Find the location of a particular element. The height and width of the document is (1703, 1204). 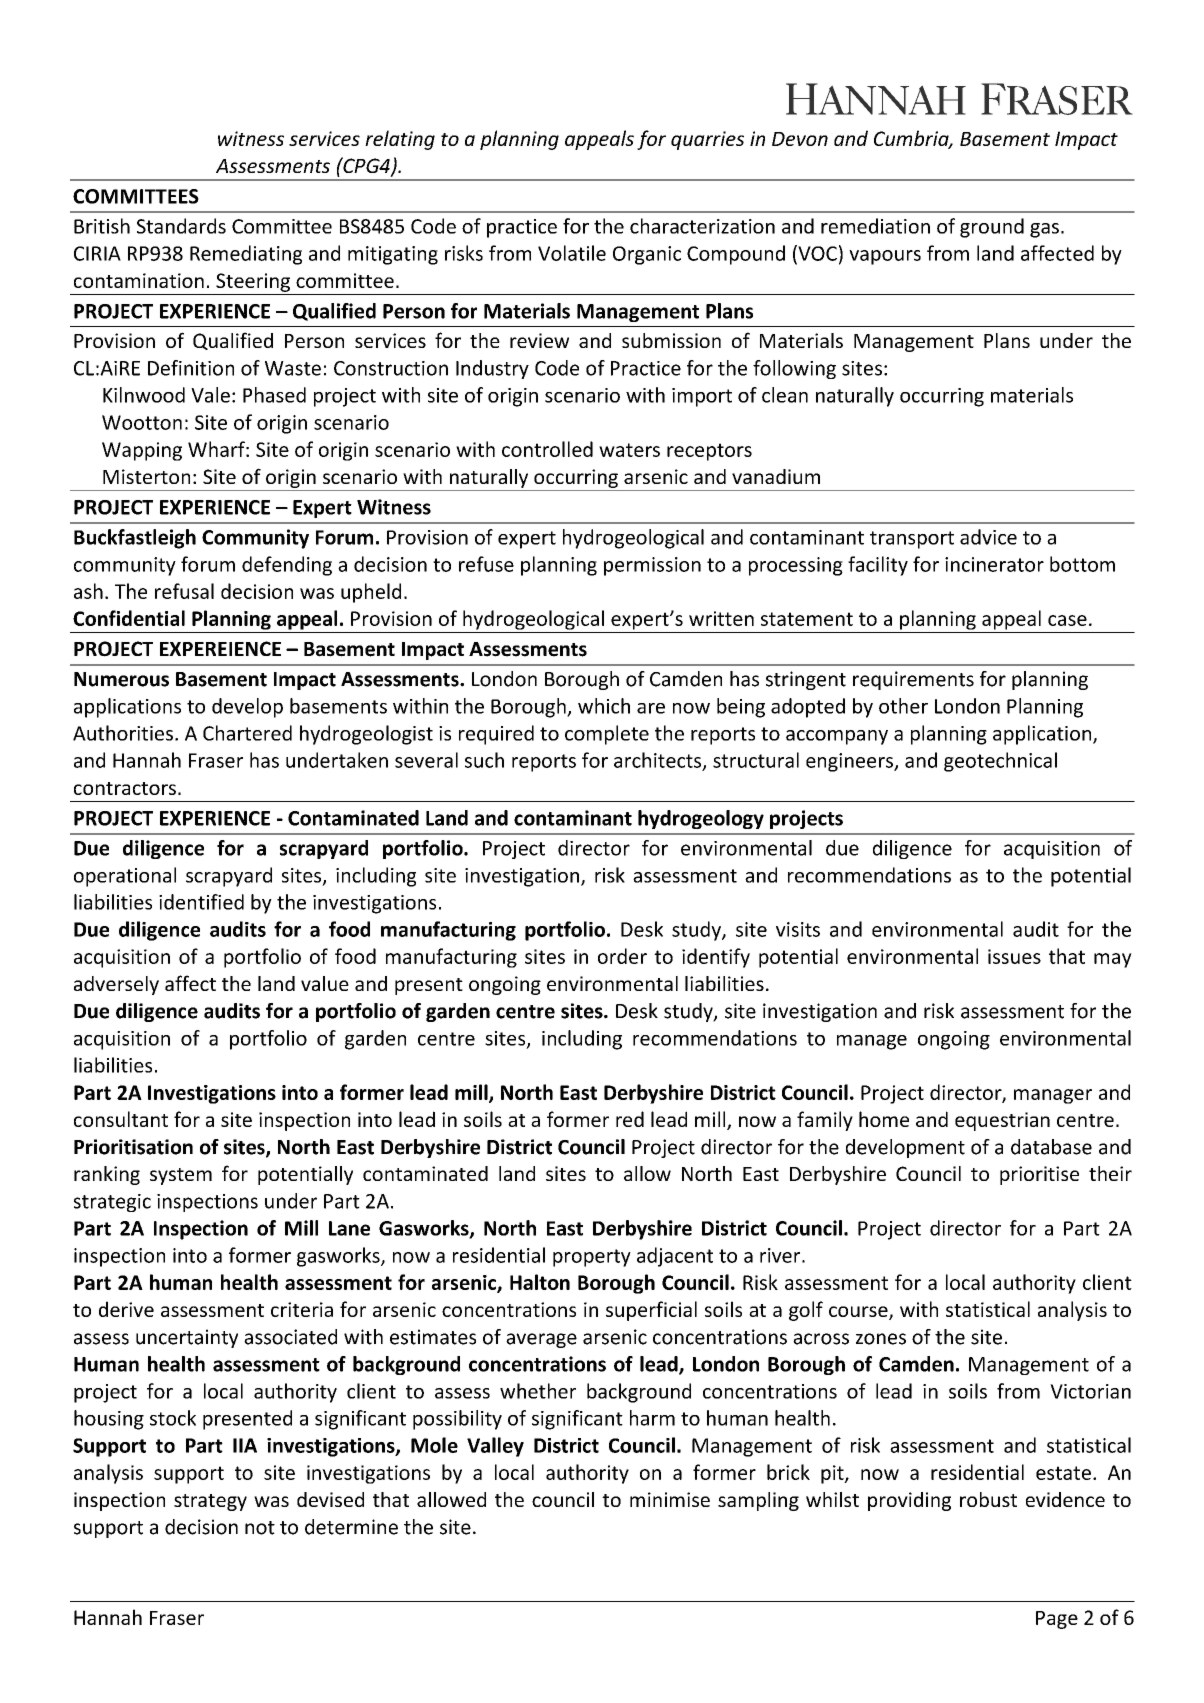

Page is located at coordinates (1057, 1620).
